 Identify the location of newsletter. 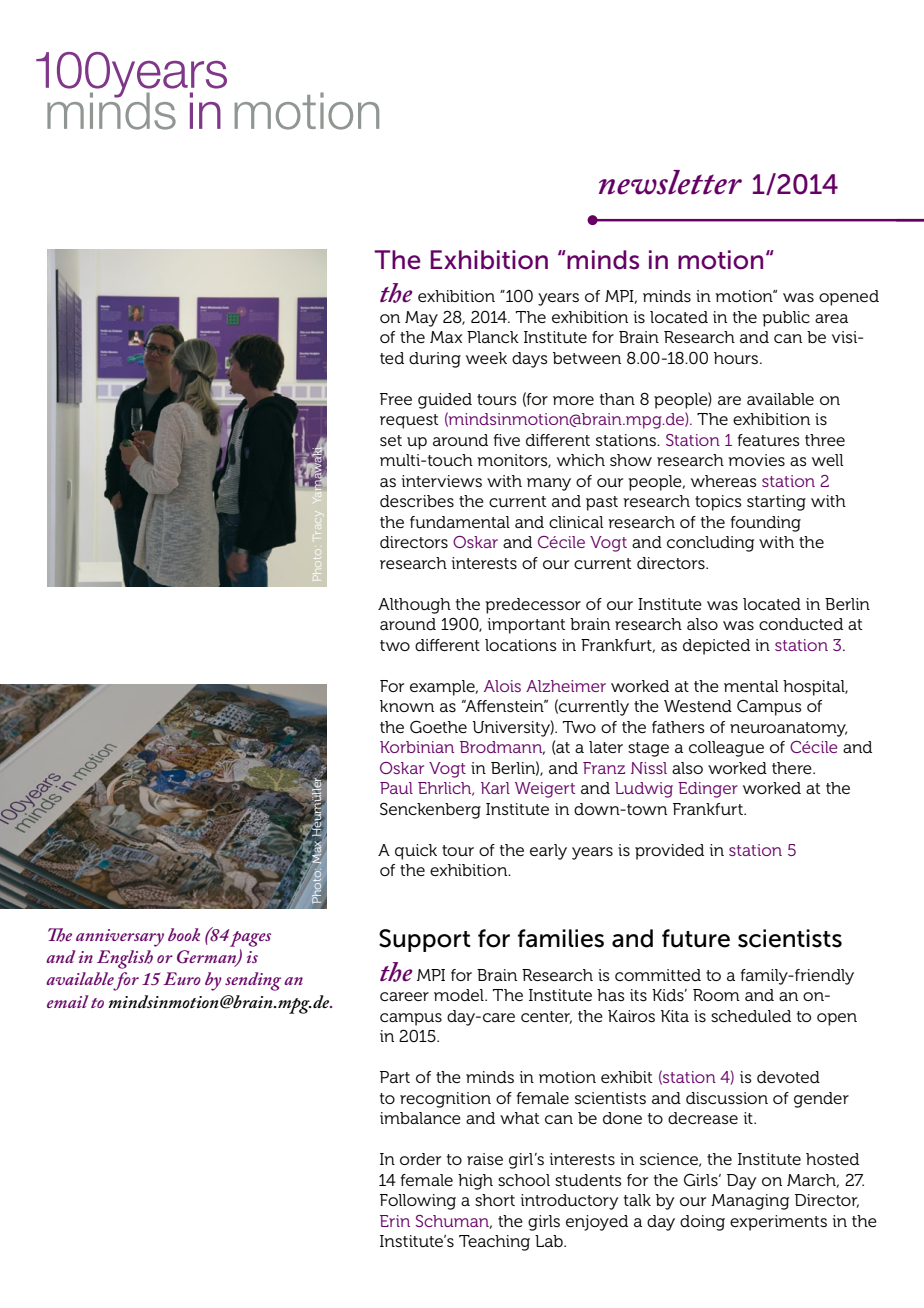
(670, 182).
